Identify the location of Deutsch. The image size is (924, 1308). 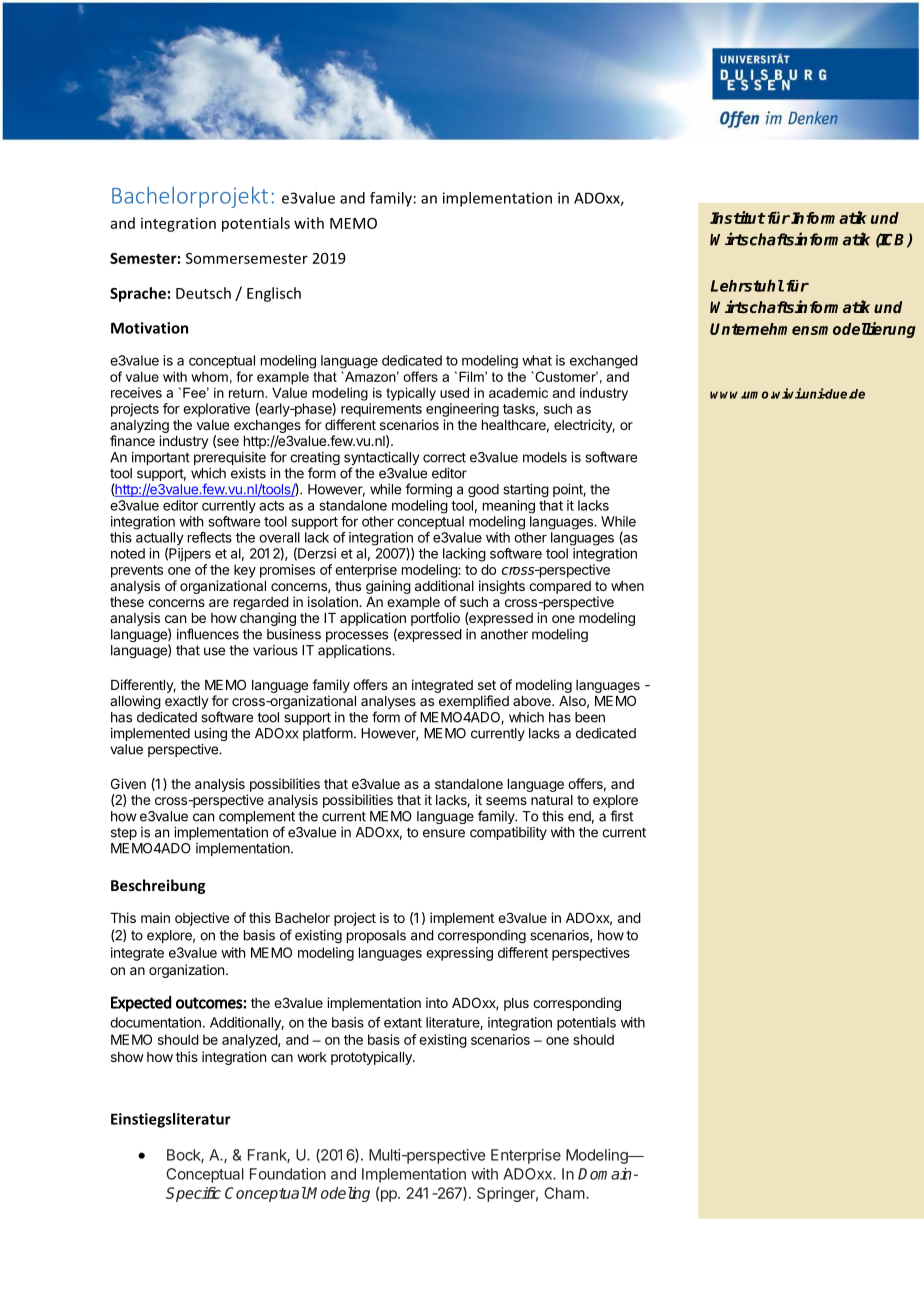
(203, 293).
